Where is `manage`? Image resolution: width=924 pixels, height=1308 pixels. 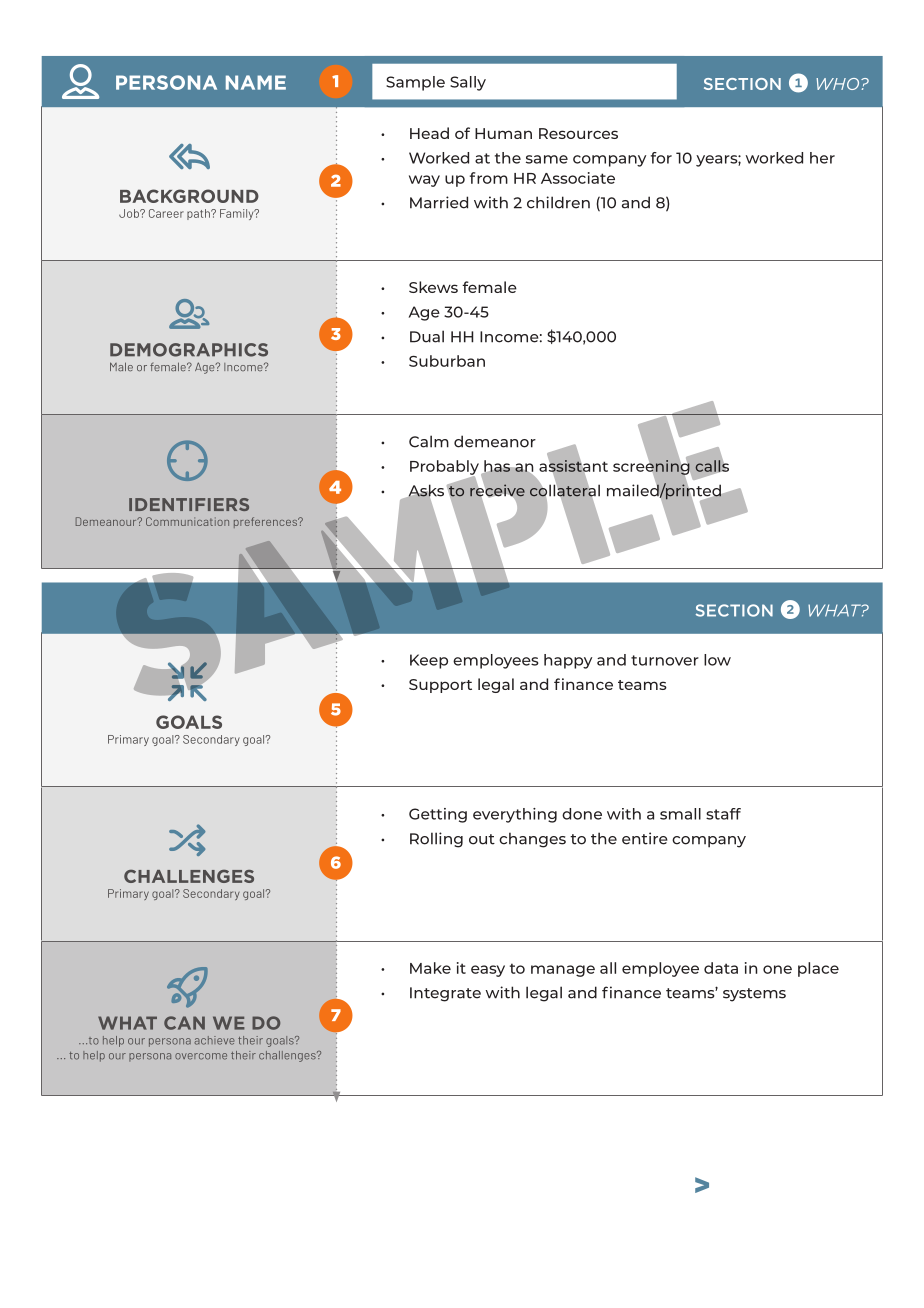 manage is located at coordinates (563, 971).
